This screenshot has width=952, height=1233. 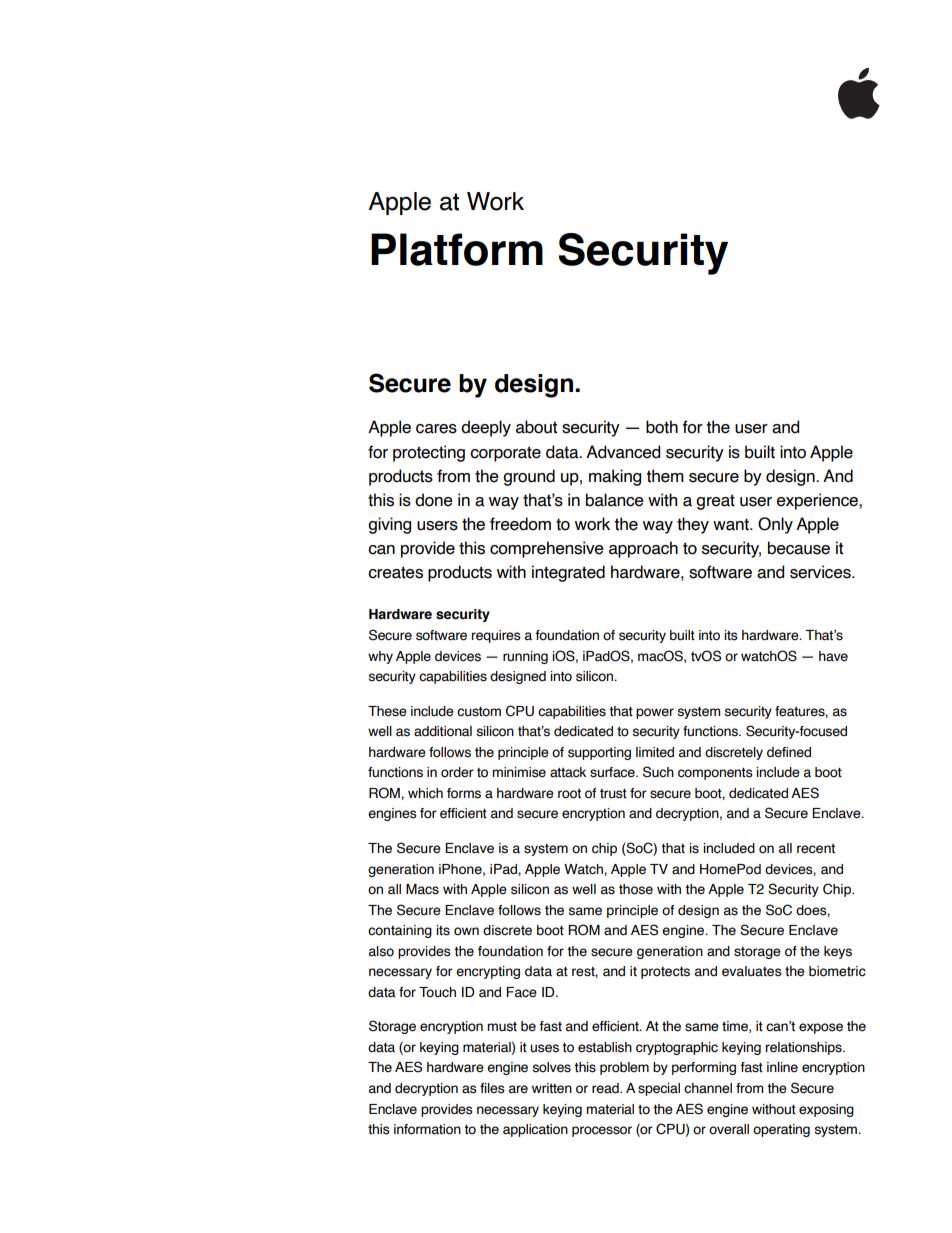 I want to click on experience, so click(x=818, y=501).
